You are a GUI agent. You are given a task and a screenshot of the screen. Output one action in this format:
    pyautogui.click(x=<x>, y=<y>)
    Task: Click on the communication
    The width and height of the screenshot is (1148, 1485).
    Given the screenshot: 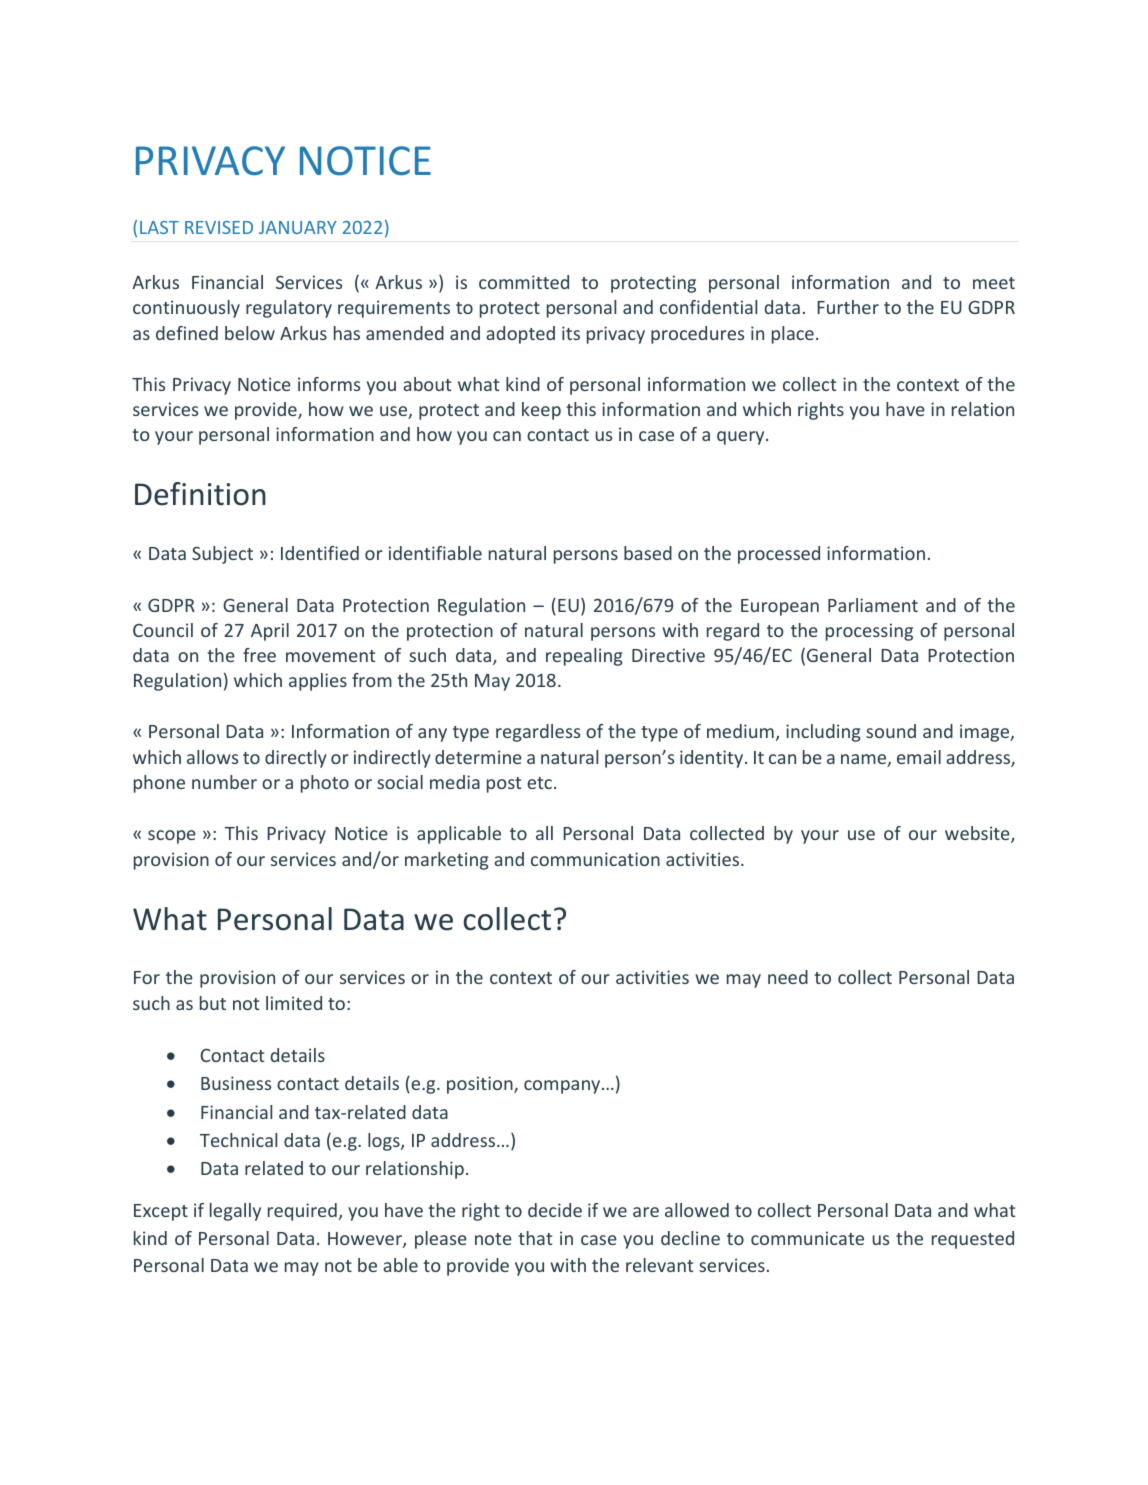 What is the action you would take?
    pyautogui.click(x=595, y=859)
